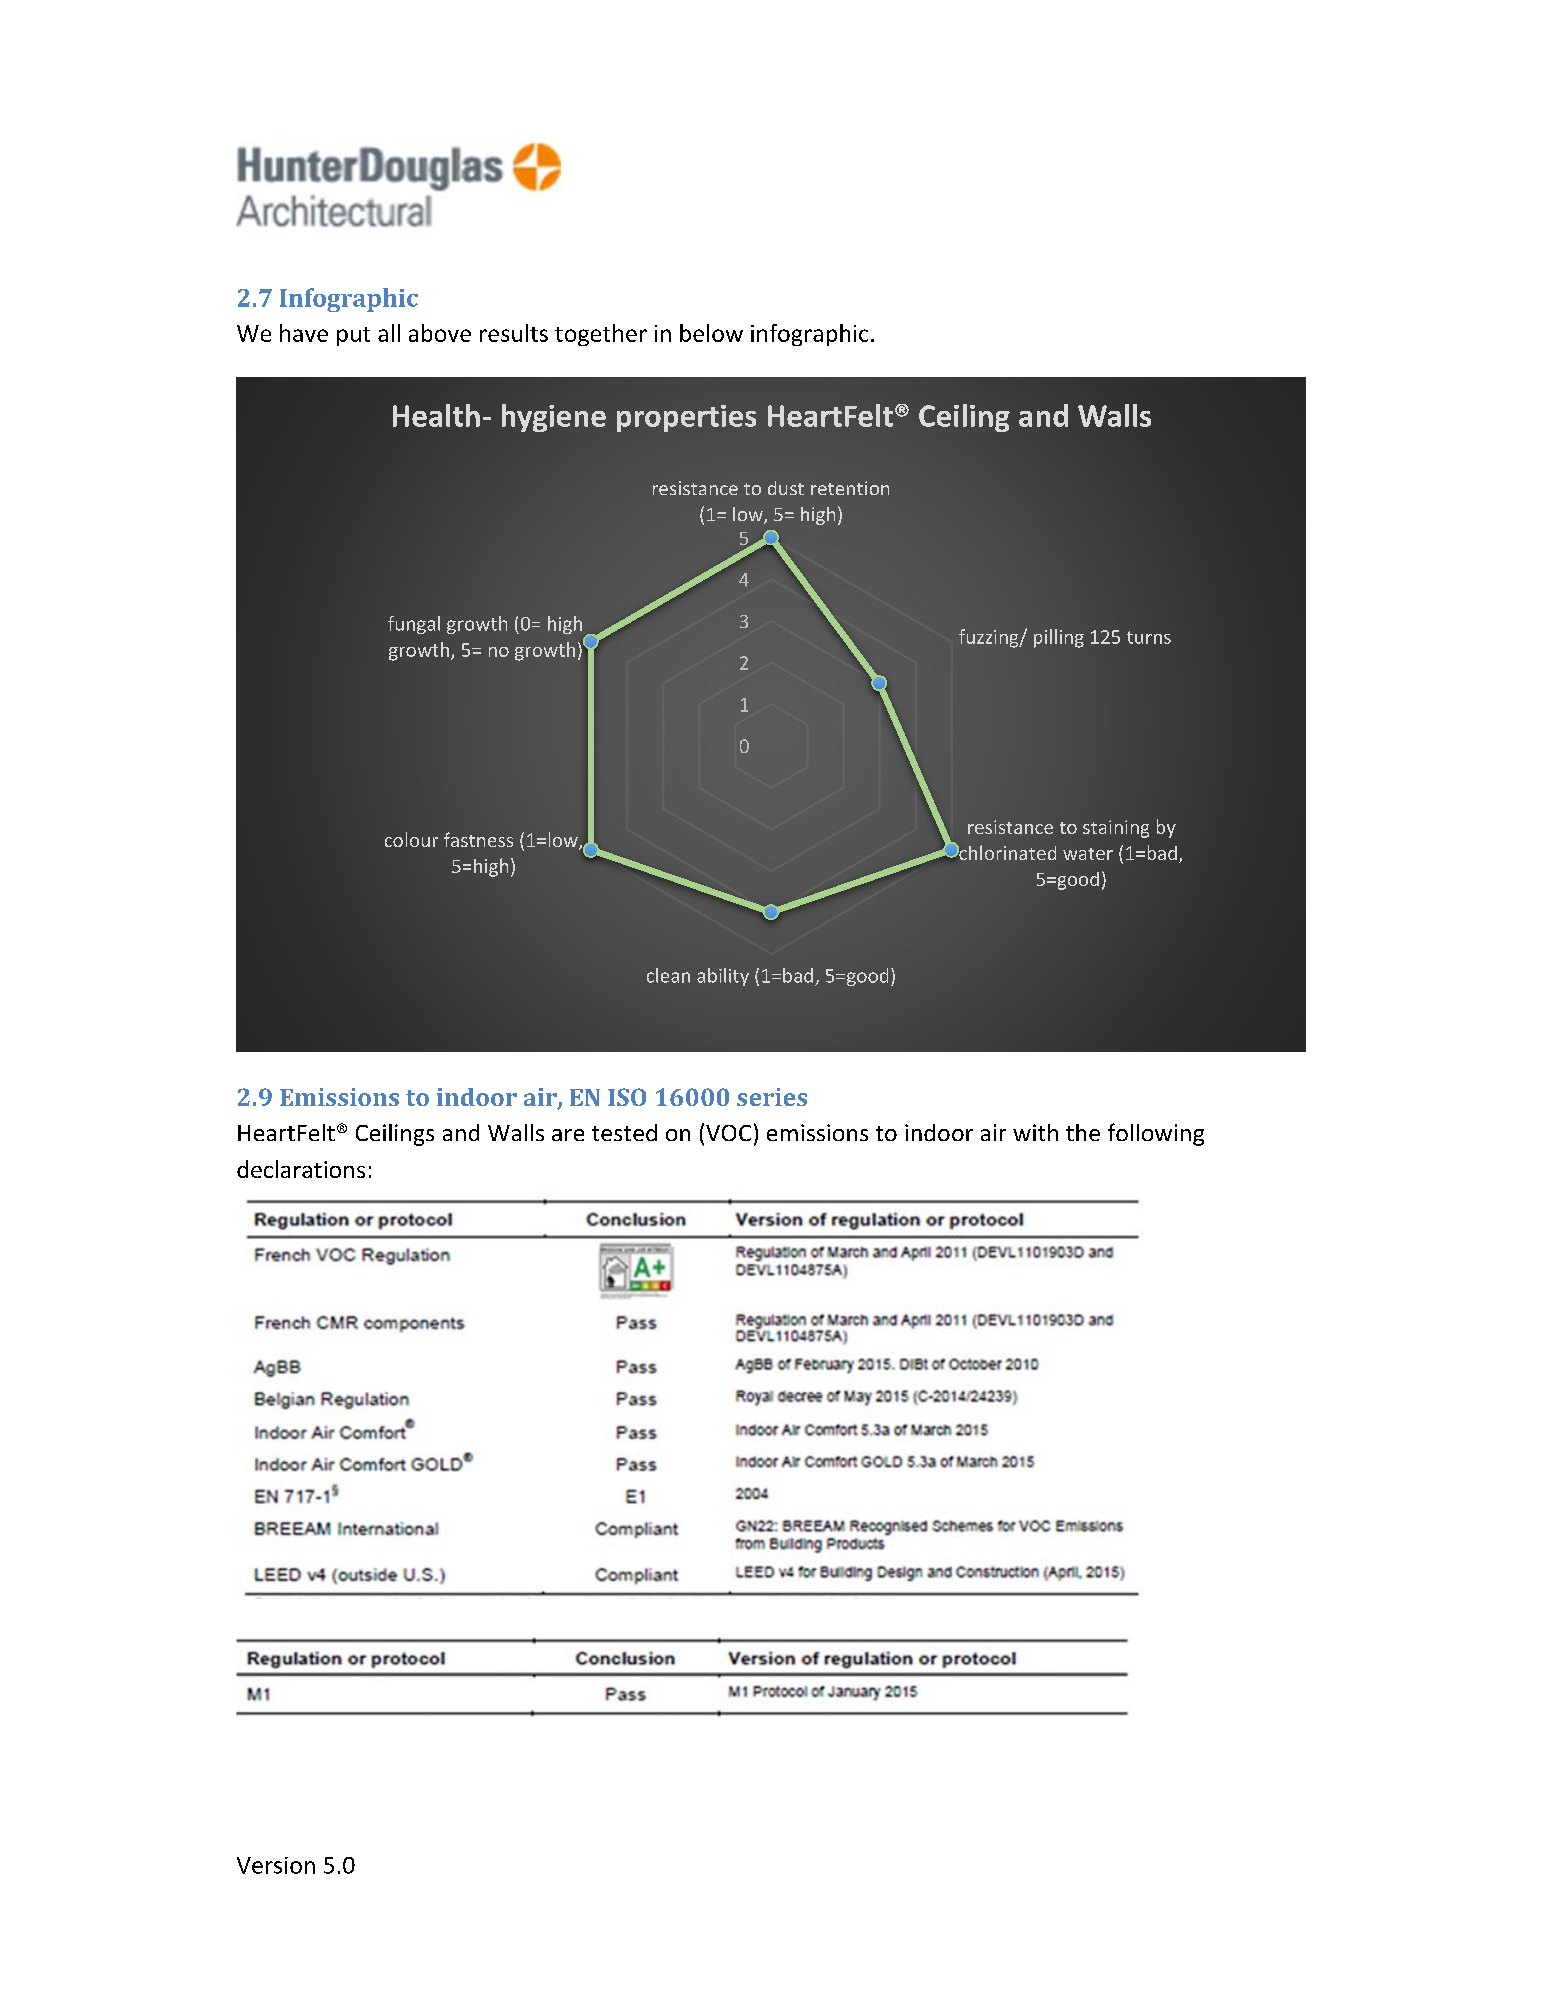  Describe the element at coordinates (478, 839) in the screenshot. I see `fastness` at that location.
